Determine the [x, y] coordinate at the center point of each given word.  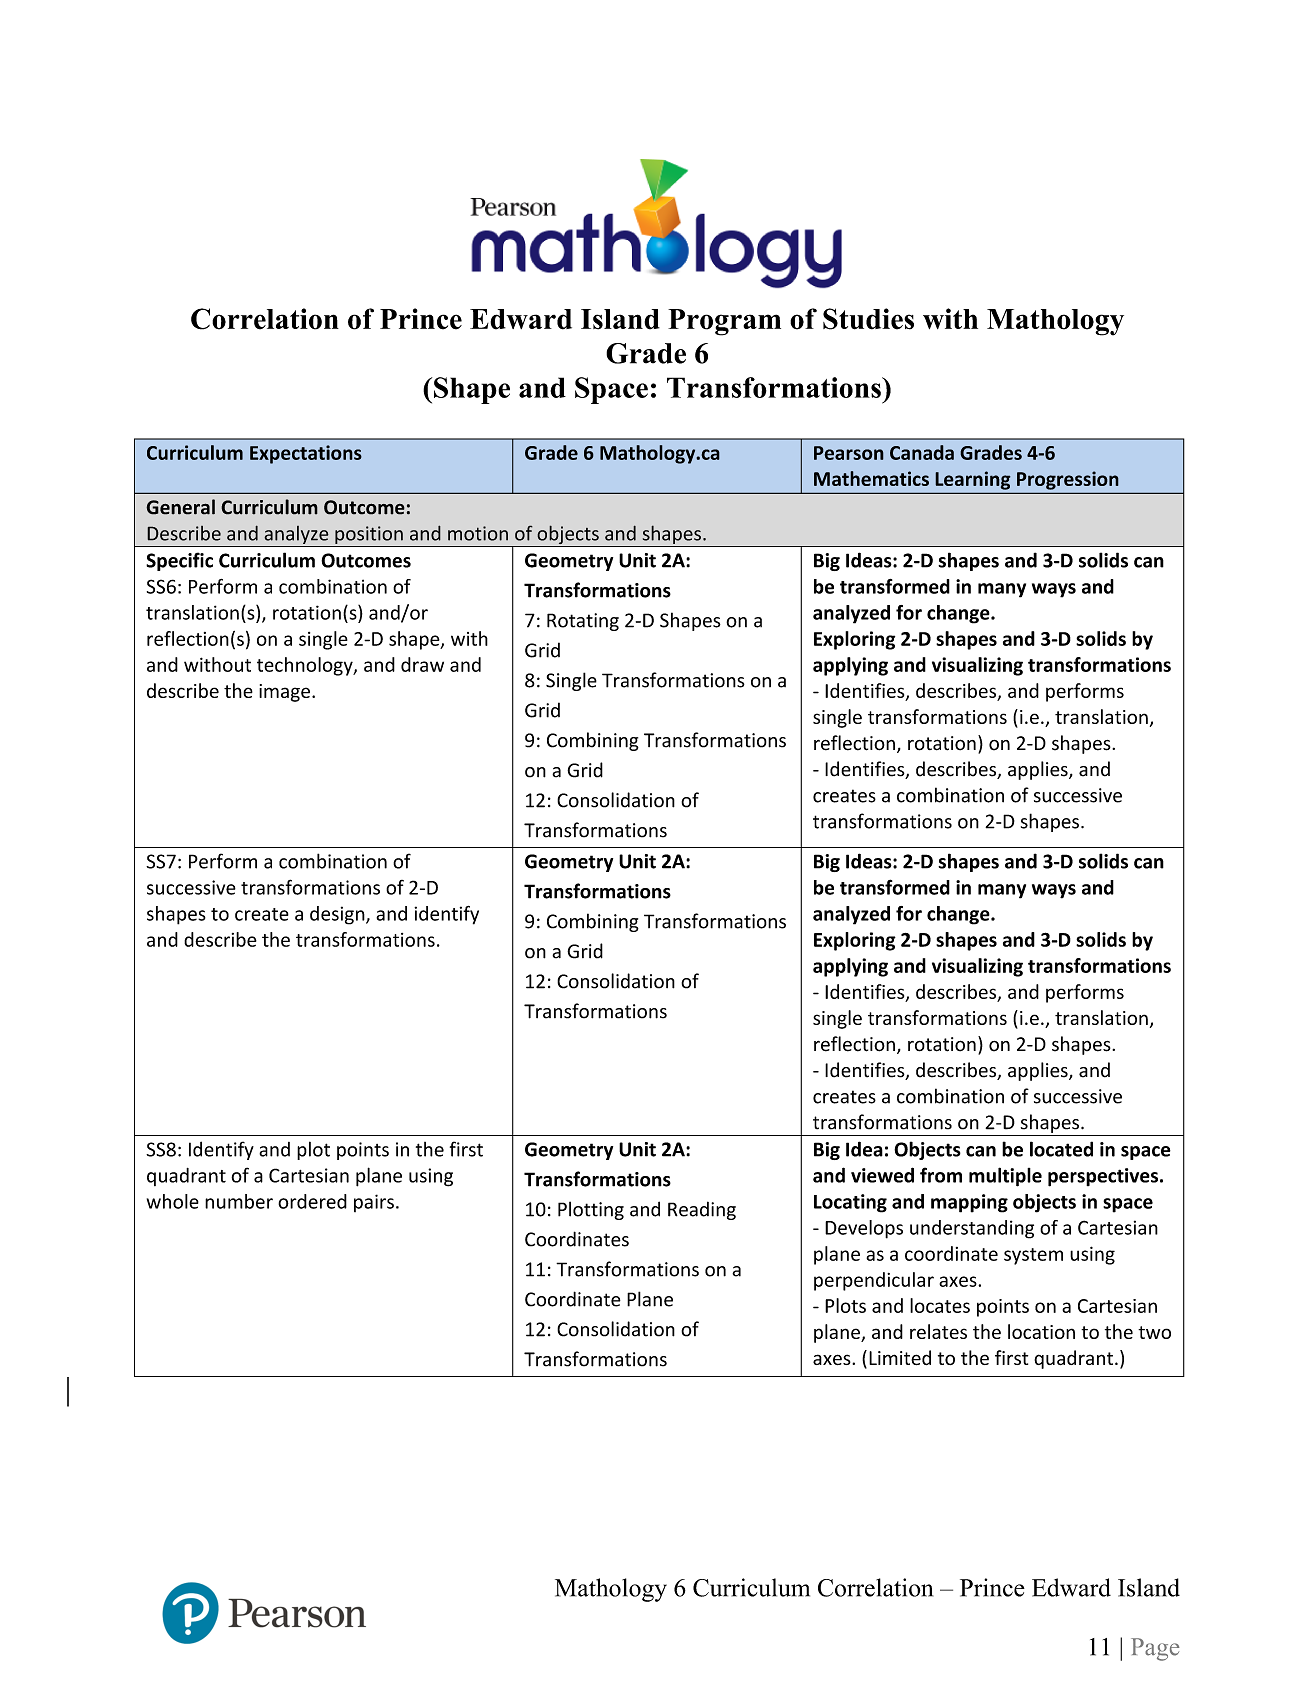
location [1041, 1331]
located [1061, 1149]
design [338, 915]
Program [724, 322]
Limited [900, 1357]
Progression [1067, 480]
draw [422, 664]
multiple [1005, 1177]
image [284, 693]
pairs [374, 1203]
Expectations [306, 454]
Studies [868, 319]
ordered [312, 1201]
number [239, 1201]
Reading [702, 1210]
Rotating [583, 622]
